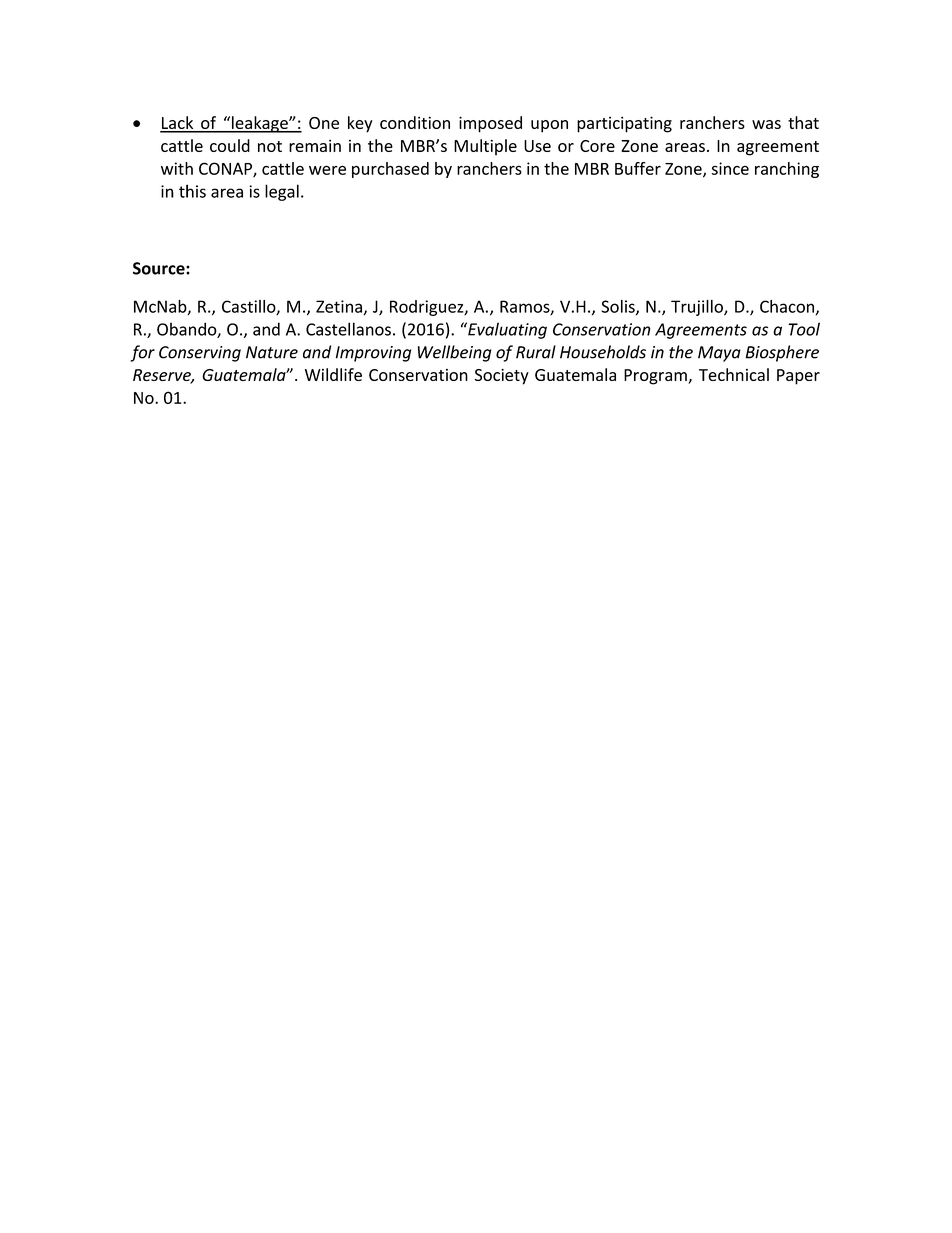 The width and height of the page is (952, 1233). I want to click on imposed, so click(490, 124).
